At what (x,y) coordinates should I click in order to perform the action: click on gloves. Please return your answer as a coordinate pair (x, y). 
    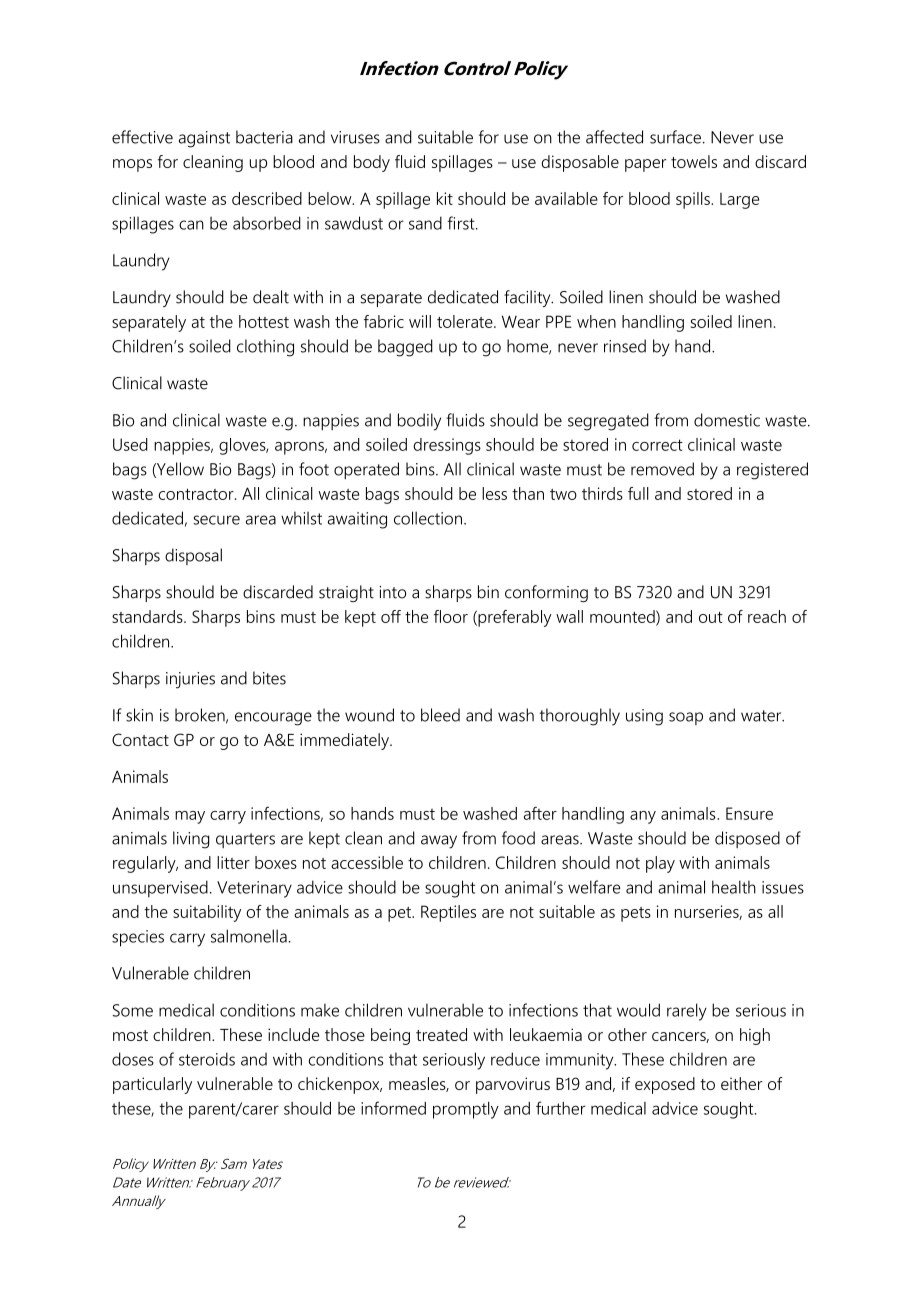
    Looking at the image, I should click on (243, 446).
